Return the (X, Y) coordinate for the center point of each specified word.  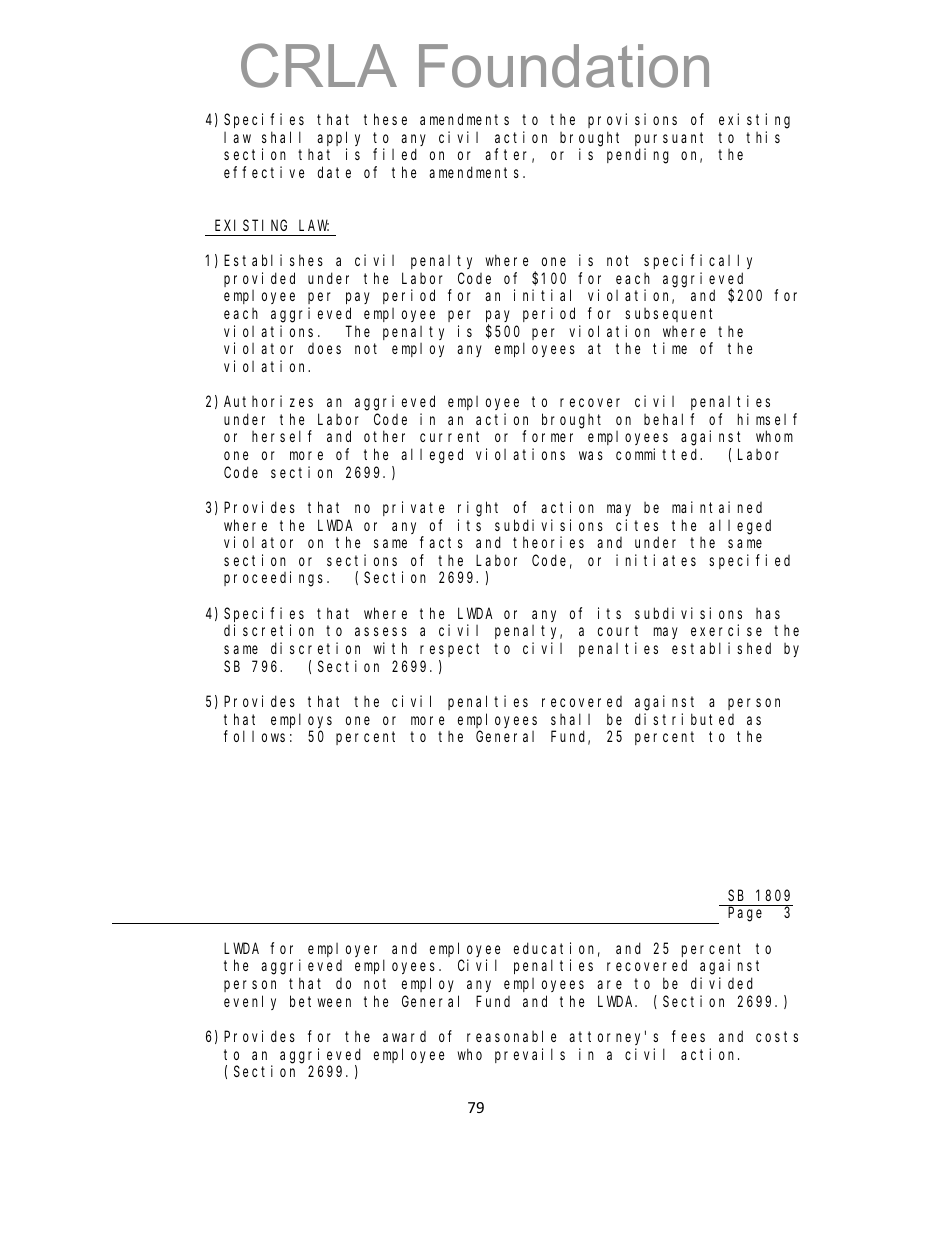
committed (659, 454)
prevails (530, 1055)
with (390, 648)
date (334, 172)
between (320, 1001)
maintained (717, 507)
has (768, 613)
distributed (684, 719)
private (413, 508)
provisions (632, 120)
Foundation (564, 66)
